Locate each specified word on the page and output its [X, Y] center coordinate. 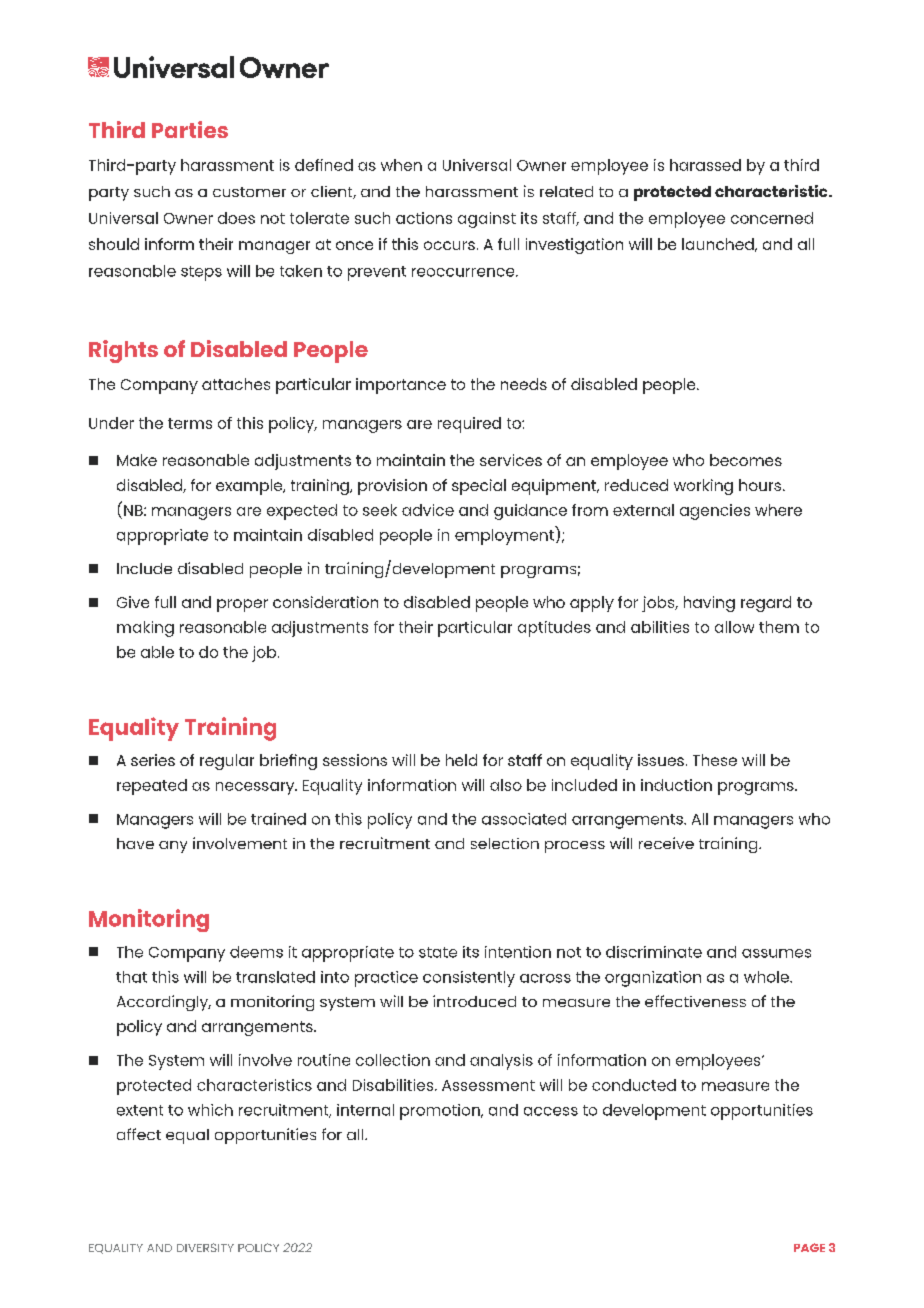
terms [190, 423]
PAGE [809, 1247]
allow [734, 627]
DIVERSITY [205, 1247]
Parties [190, 129]
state [438, 952]
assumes [776, 953]
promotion [441, 1112]
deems [256, 952]
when [401, 165]
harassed [705, 165]
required [469, 425]
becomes [746, 460]
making [145, 629]
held [461, 760]
